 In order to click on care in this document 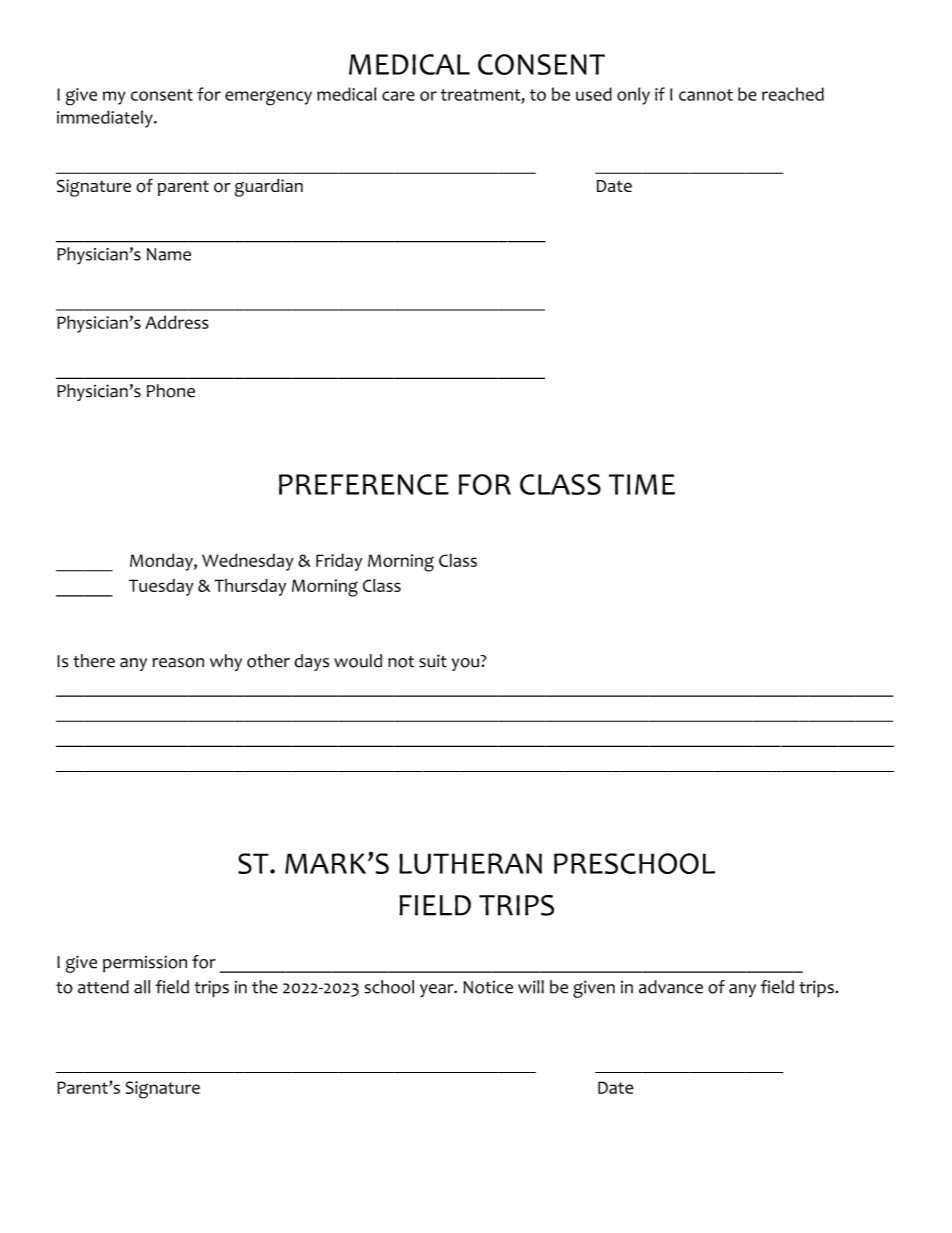, I will do `click(398, 96)`.
